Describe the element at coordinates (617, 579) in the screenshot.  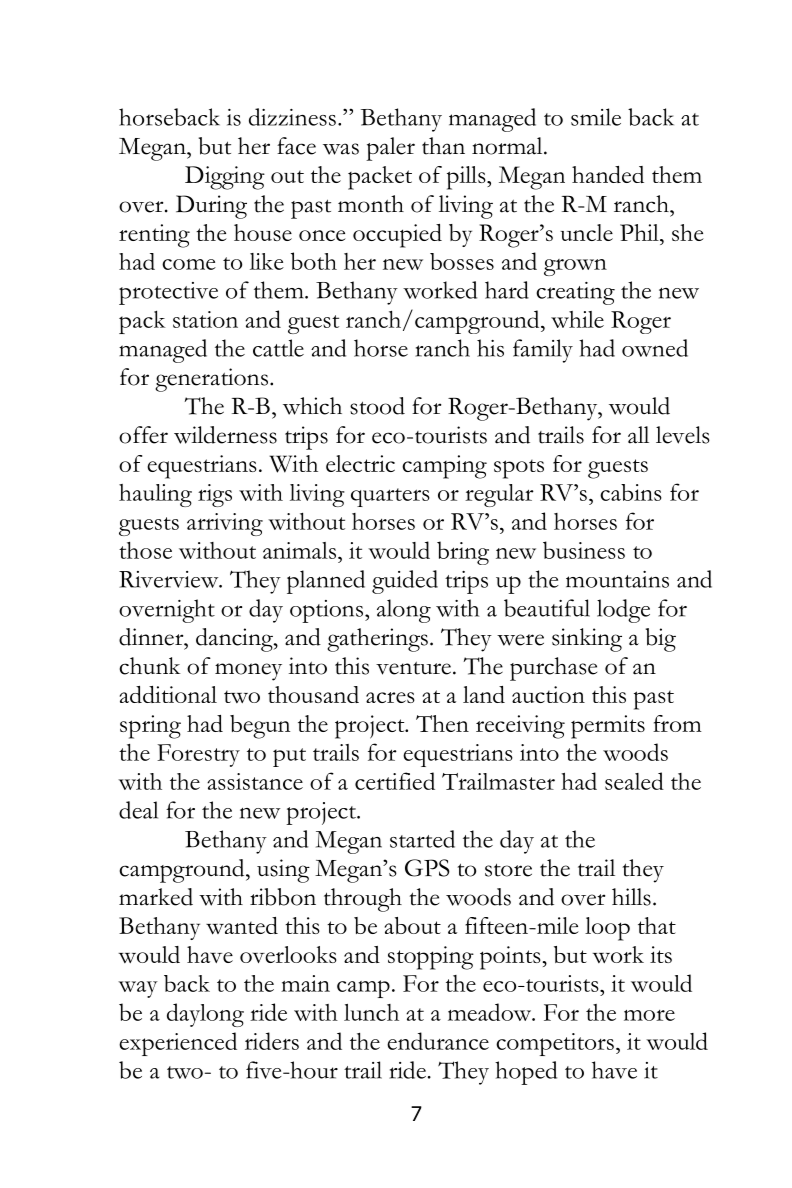
I see `mountains` at that location.
